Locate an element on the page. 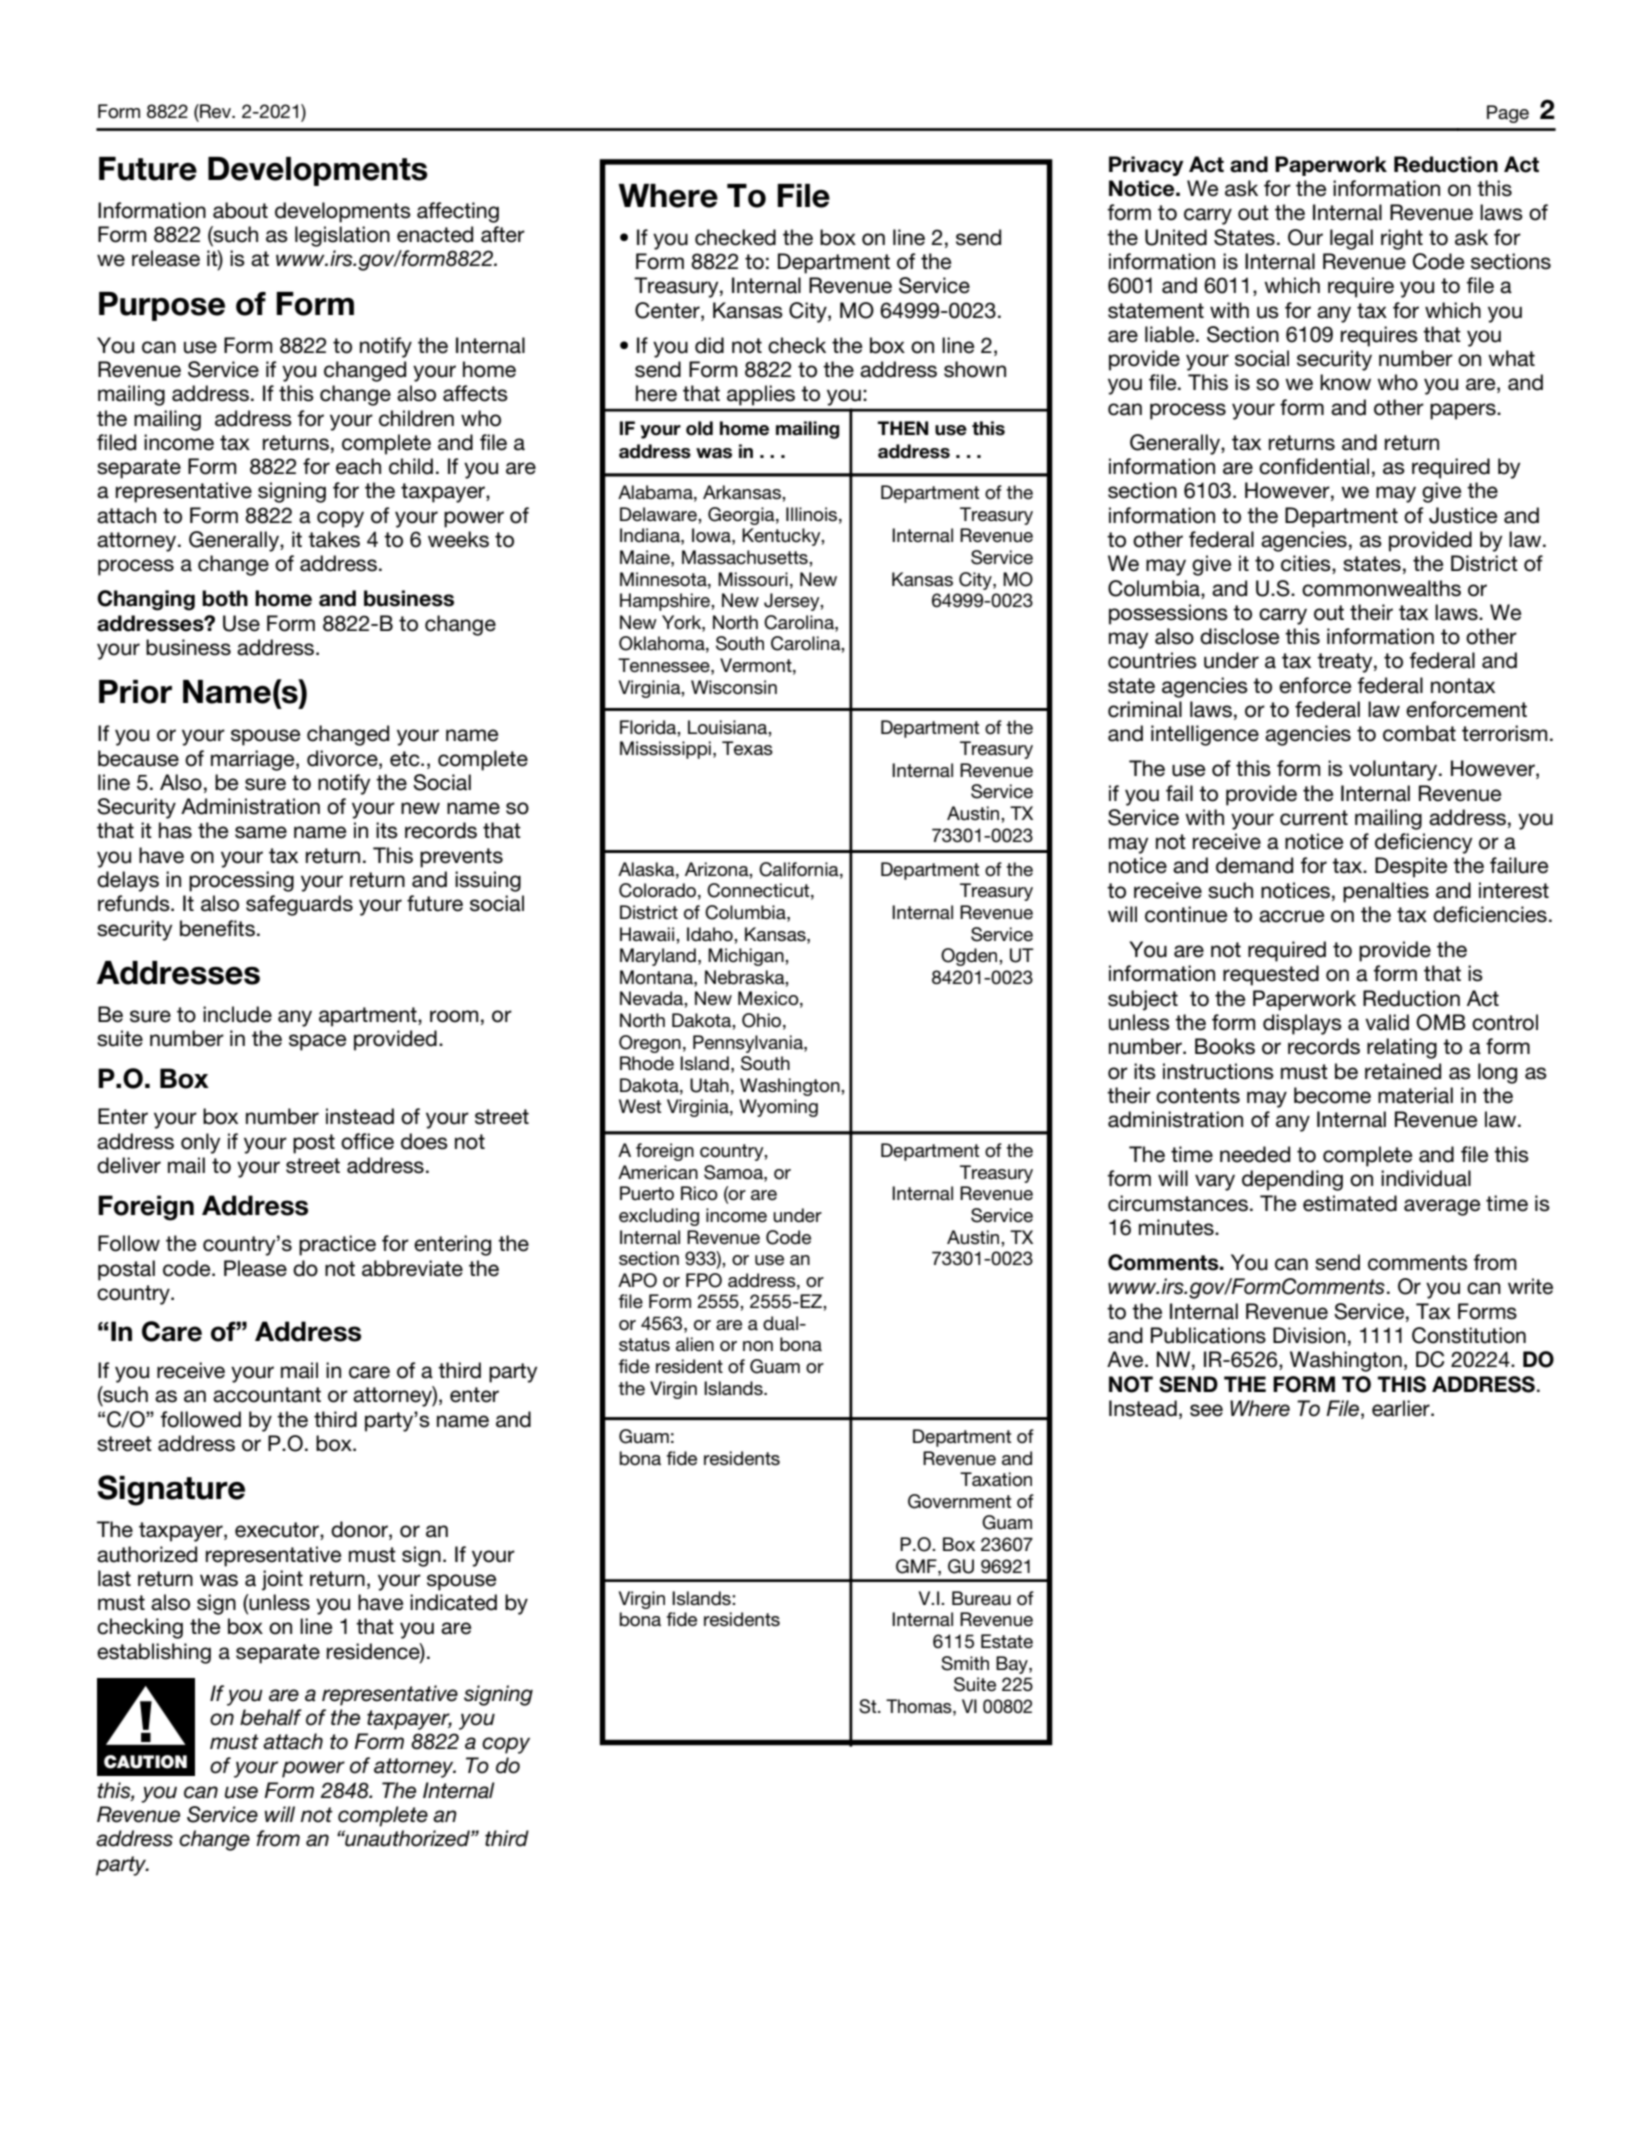 The image size is (1652, 2137). legal is located at coordinates (1351, 239).
